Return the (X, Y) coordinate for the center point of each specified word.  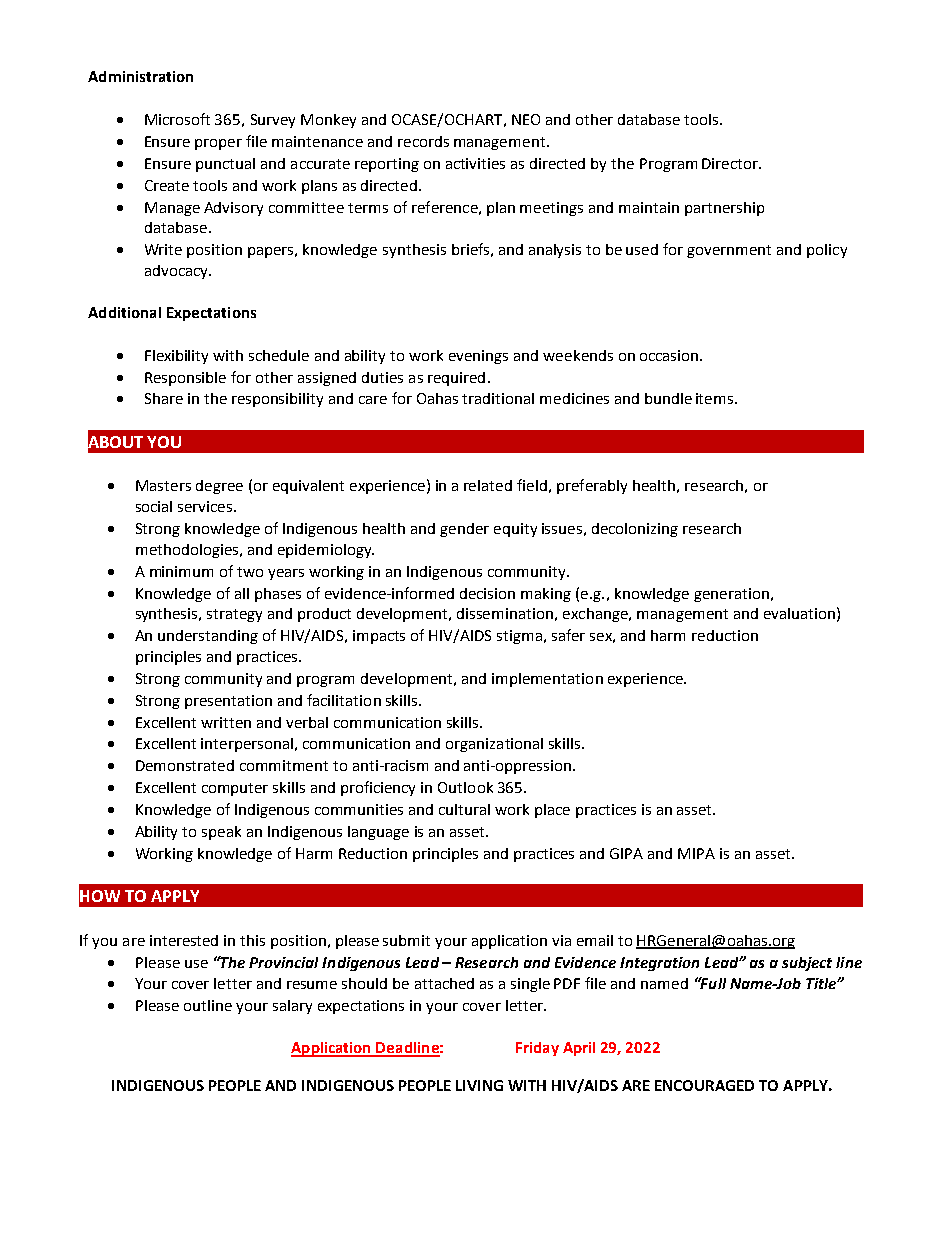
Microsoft (177, 119)
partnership (724, 209)
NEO (526, 119)
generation (731, 595)
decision (487, 593)
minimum (181, 571)
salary (292, 1007)
